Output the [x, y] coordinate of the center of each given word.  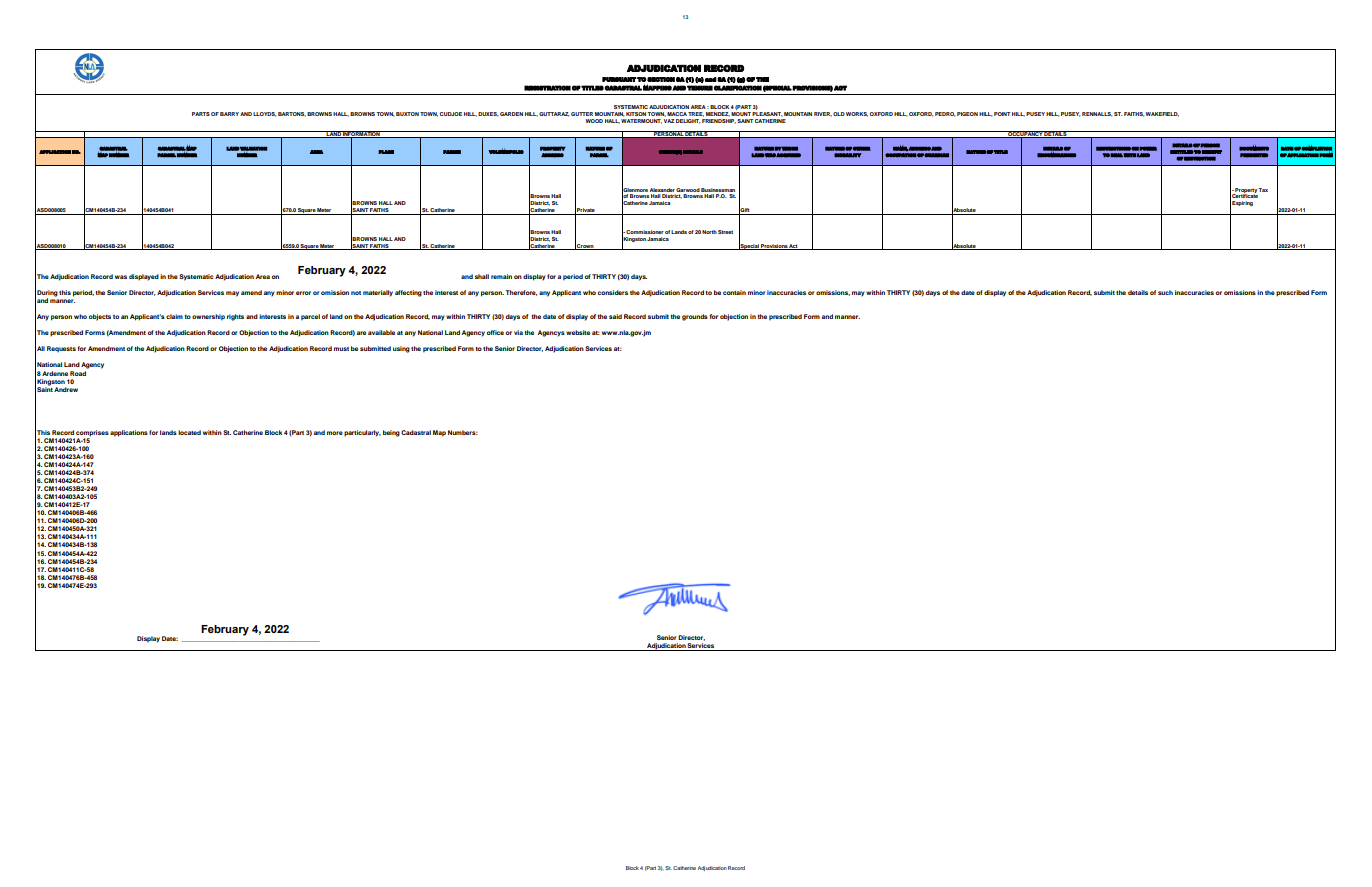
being [391, 433]
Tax [1263, 190]
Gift [745, 210]
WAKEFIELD [1162, 114]
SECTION [660, 79]
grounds [695, 317]
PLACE [386, 152]
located [189, 432]
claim [174, 316]
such [1165, 292]
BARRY [229, 114]
